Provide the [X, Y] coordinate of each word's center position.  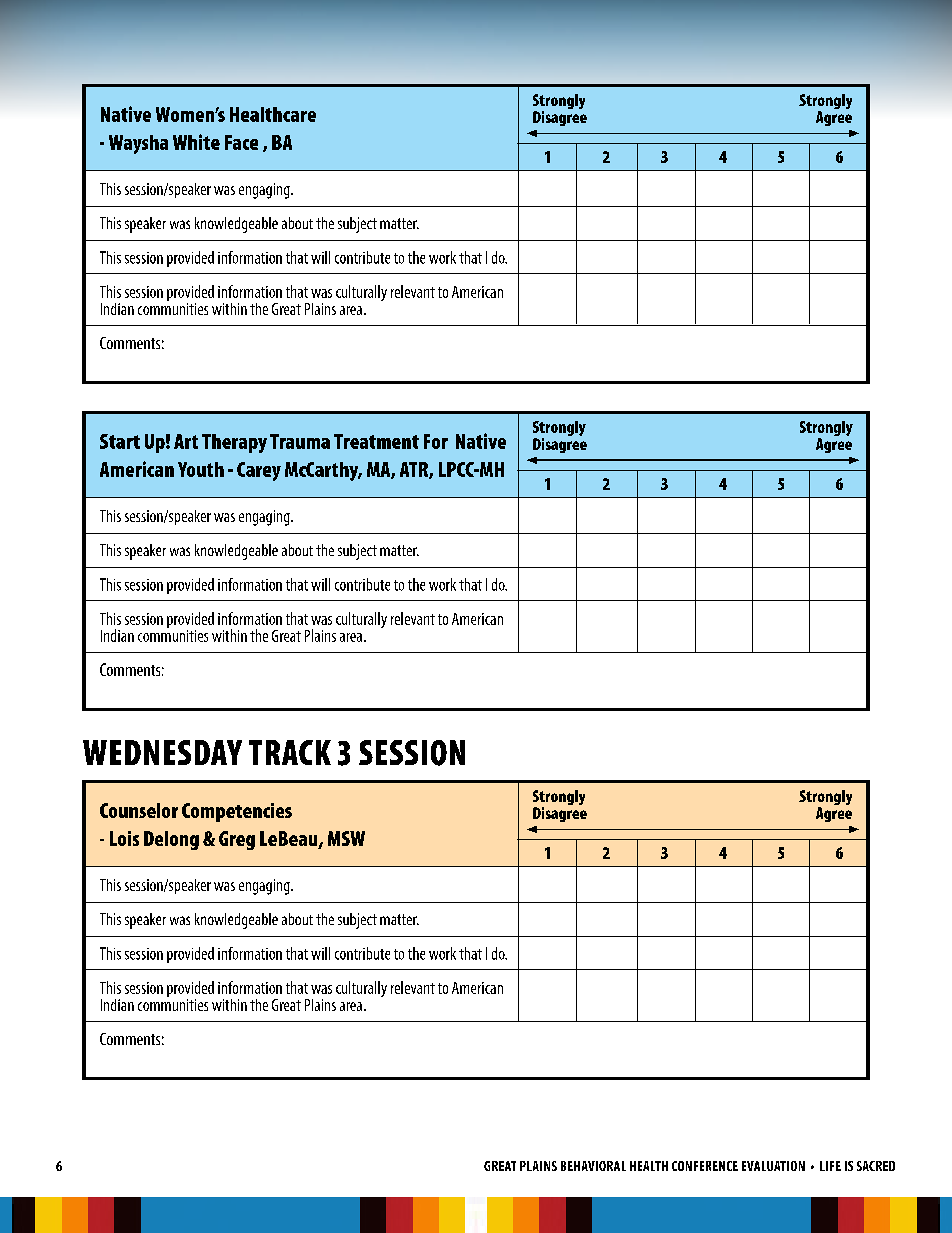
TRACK [290, 752]
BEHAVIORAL [593, 1166]
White [196, 142]
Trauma [300, 441]
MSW [346, 838]
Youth [201, 469]
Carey [259, 471]
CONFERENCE [705, 1166]
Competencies [237, 812]
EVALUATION [773, 1166]
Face [241, 142]
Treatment [376, 441]
